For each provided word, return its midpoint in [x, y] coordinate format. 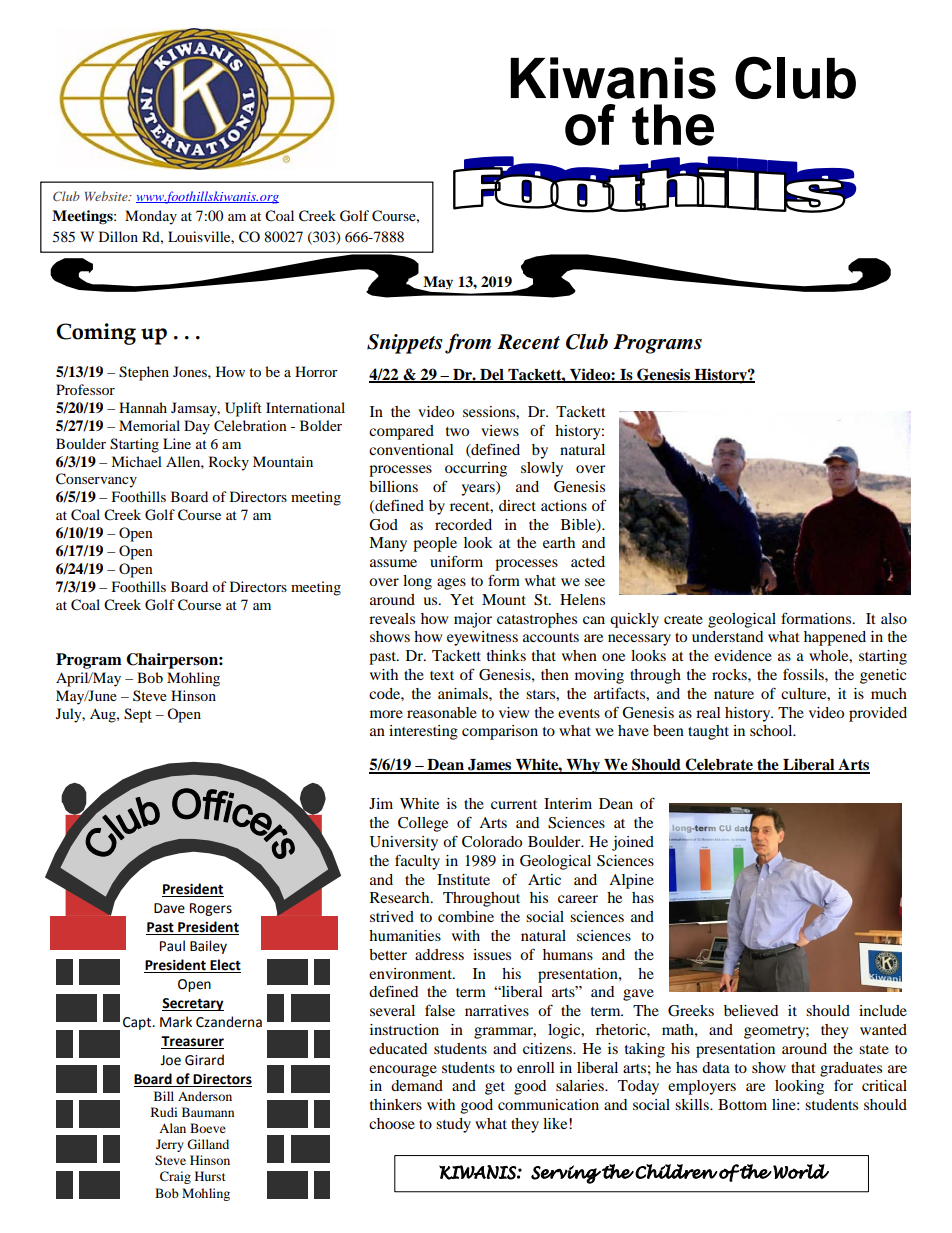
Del [492, 375]
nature [734, 694]
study [453, 1125]
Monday [151, 217]
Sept [138, 715]
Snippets [405, 344]
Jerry [170, 1145]
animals [464, 693]
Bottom [742, 1104]
